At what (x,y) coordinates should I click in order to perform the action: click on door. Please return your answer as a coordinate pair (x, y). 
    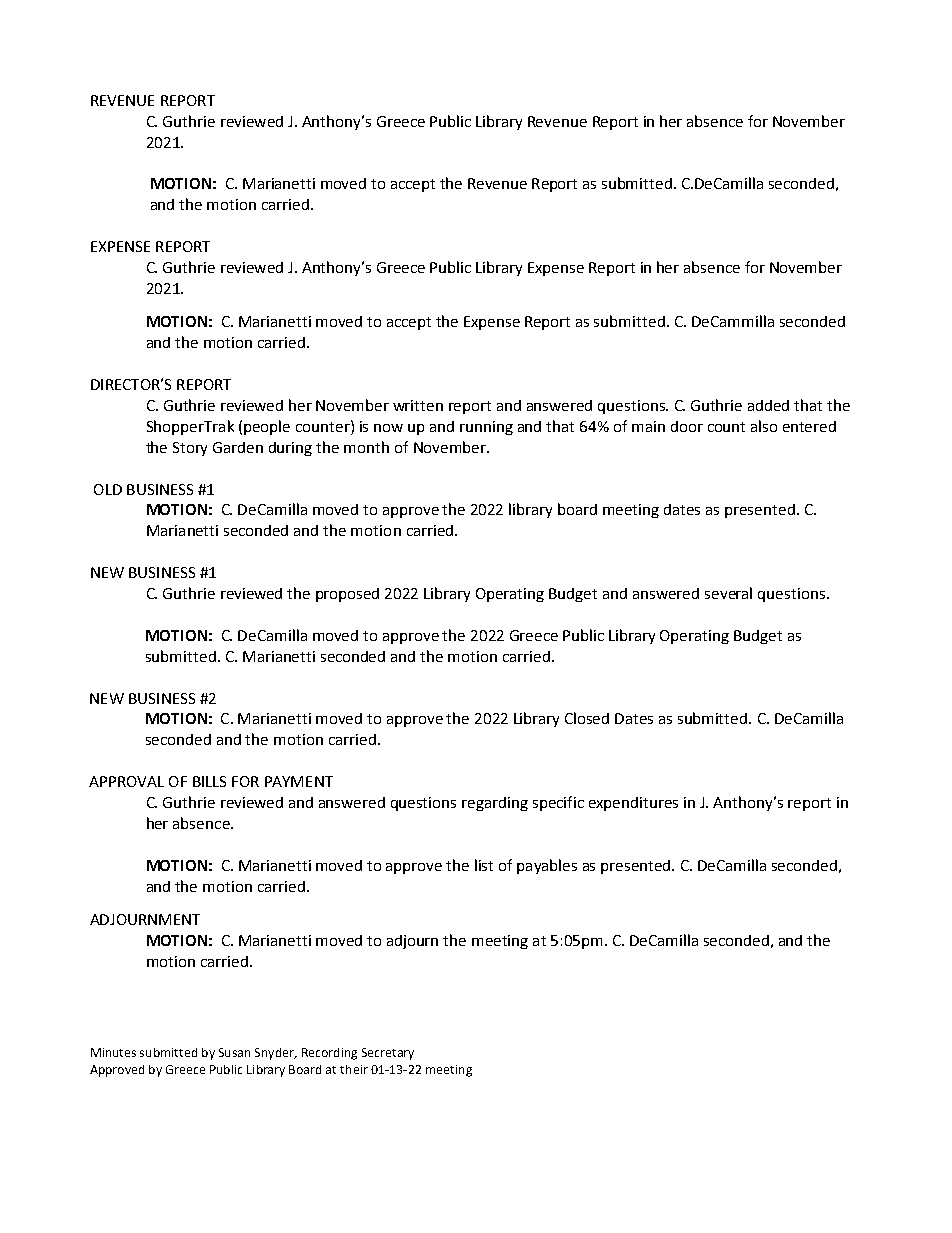
    Looking at the image, I should click on (687, 426).
